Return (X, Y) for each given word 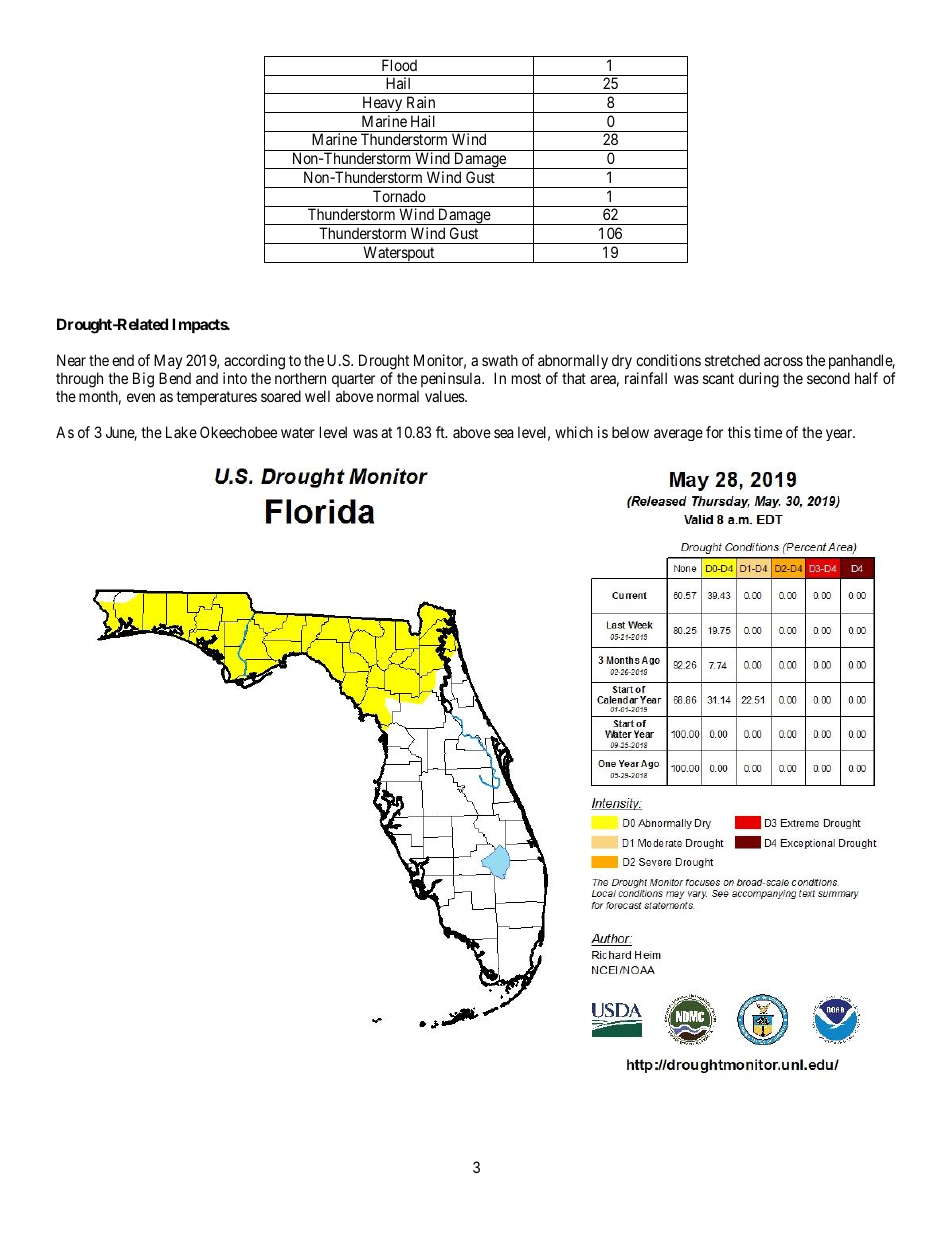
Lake (181, 432)
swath (500, 360)
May (168, 361)
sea (503, 433)
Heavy (382, 104)
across (783, 361)
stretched (732, 360)
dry (622, 361)
